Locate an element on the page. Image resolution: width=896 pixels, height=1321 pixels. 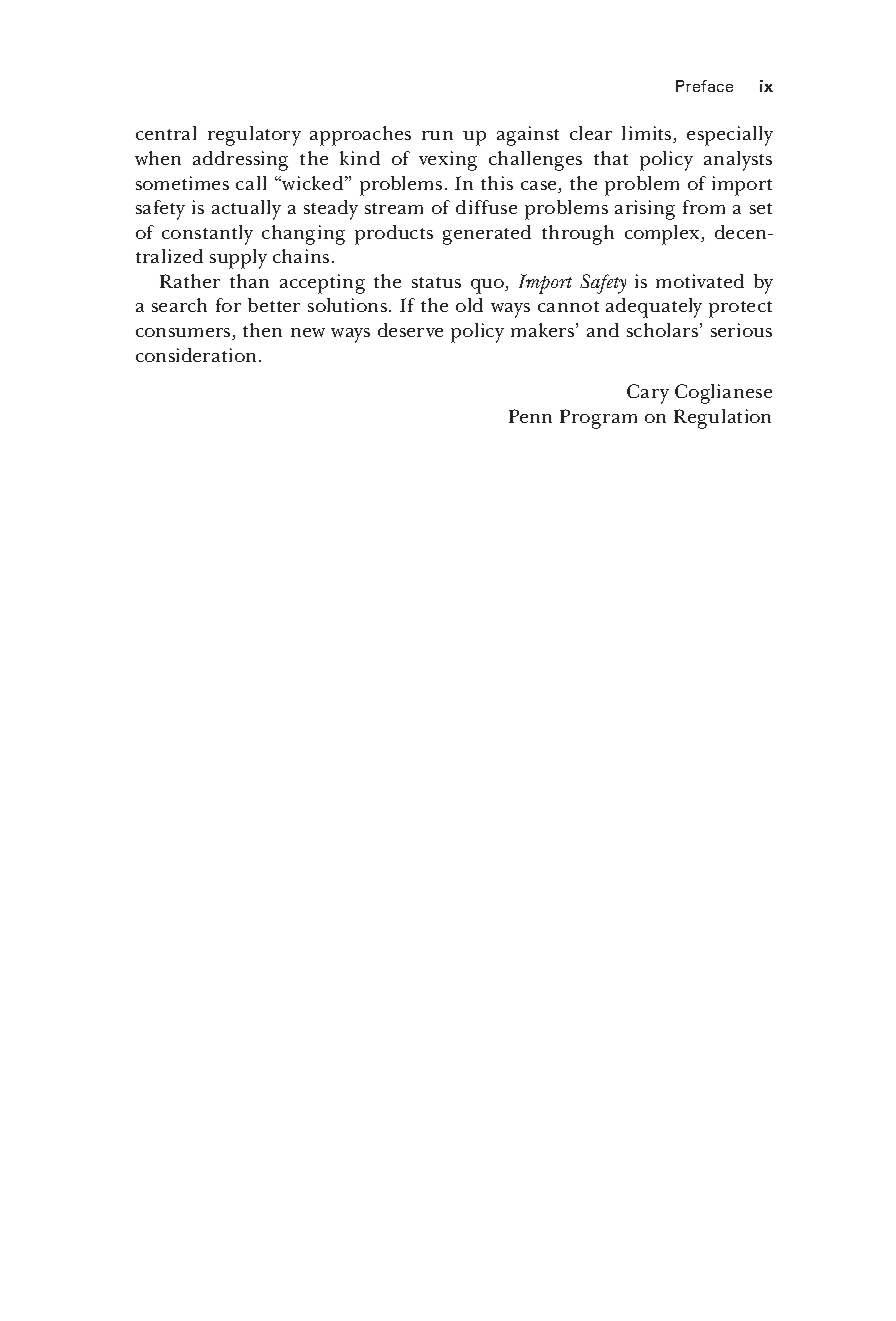
serious is located at coordinates (741, 330).
